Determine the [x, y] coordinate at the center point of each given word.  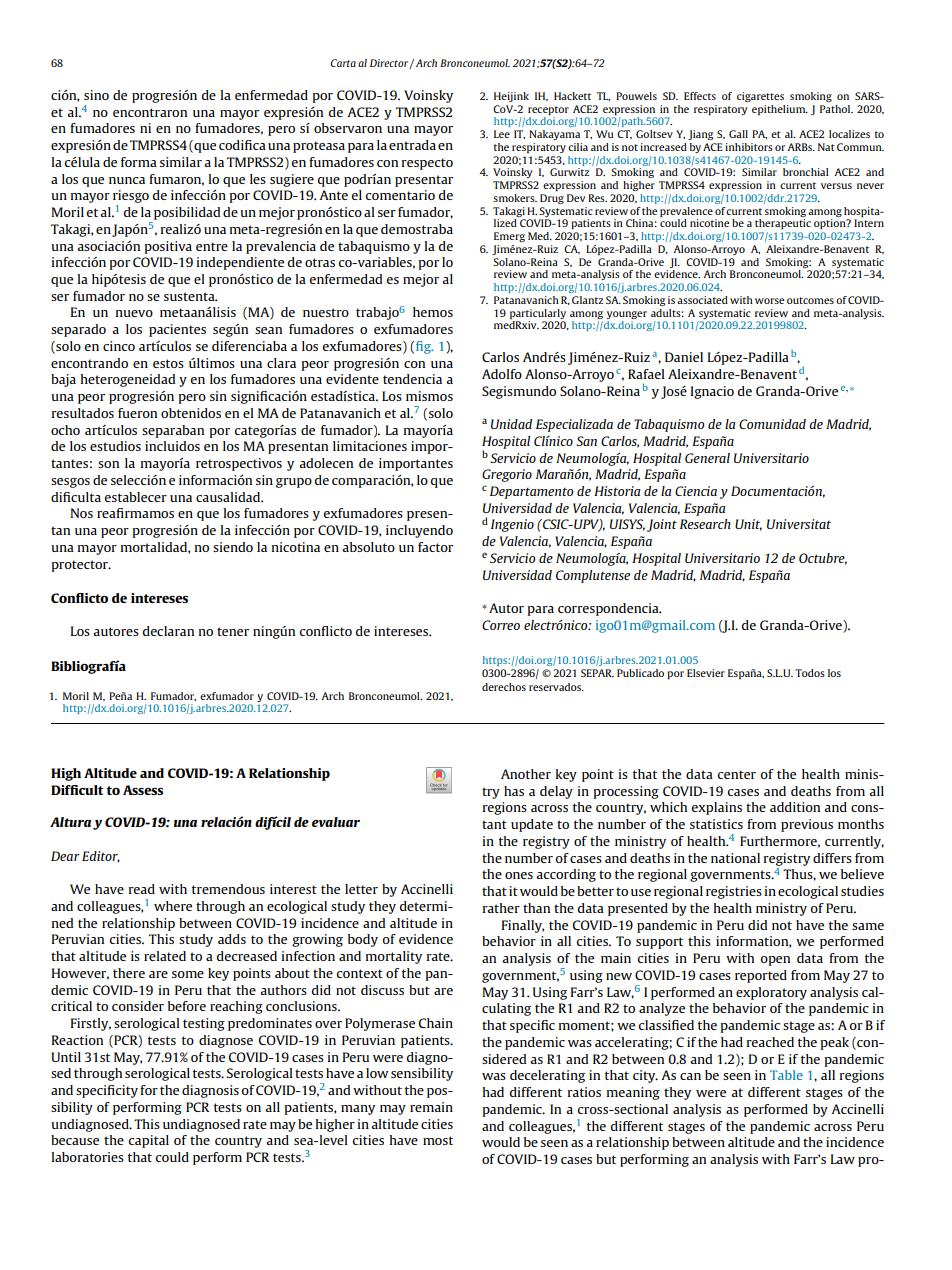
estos [168, 363]
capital [149, 1141]
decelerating [547, 1076]
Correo [501, 625]
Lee [502, 134]
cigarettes [760, 97]
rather [501, 908]
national [735, 858]
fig [424, 347]
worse [770, 301]
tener [233, 631]
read [142, 889]
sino [96, 95]
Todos [810, 673]
